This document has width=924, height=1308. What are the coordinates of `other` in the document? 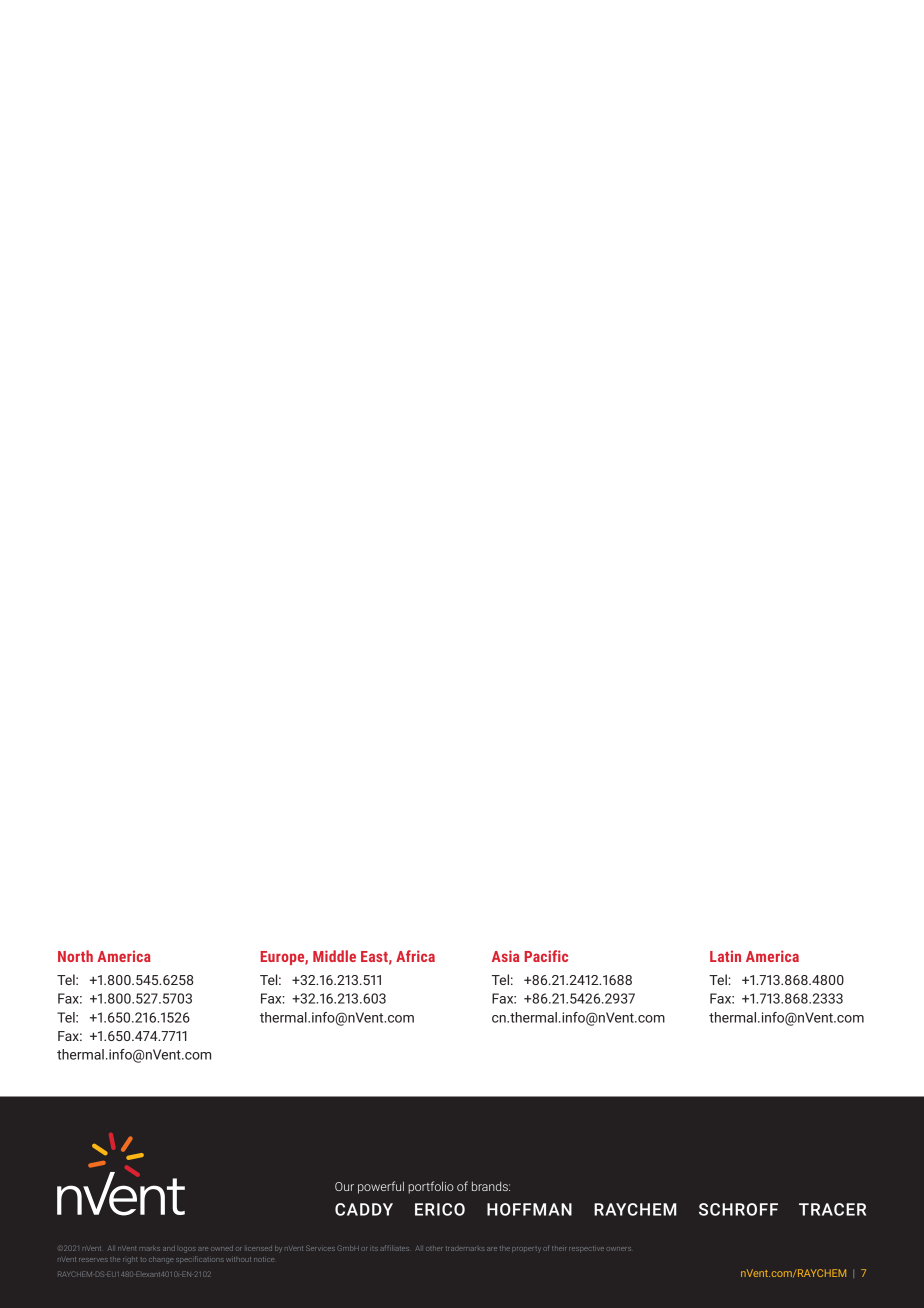 It's located at (434, 1249).
